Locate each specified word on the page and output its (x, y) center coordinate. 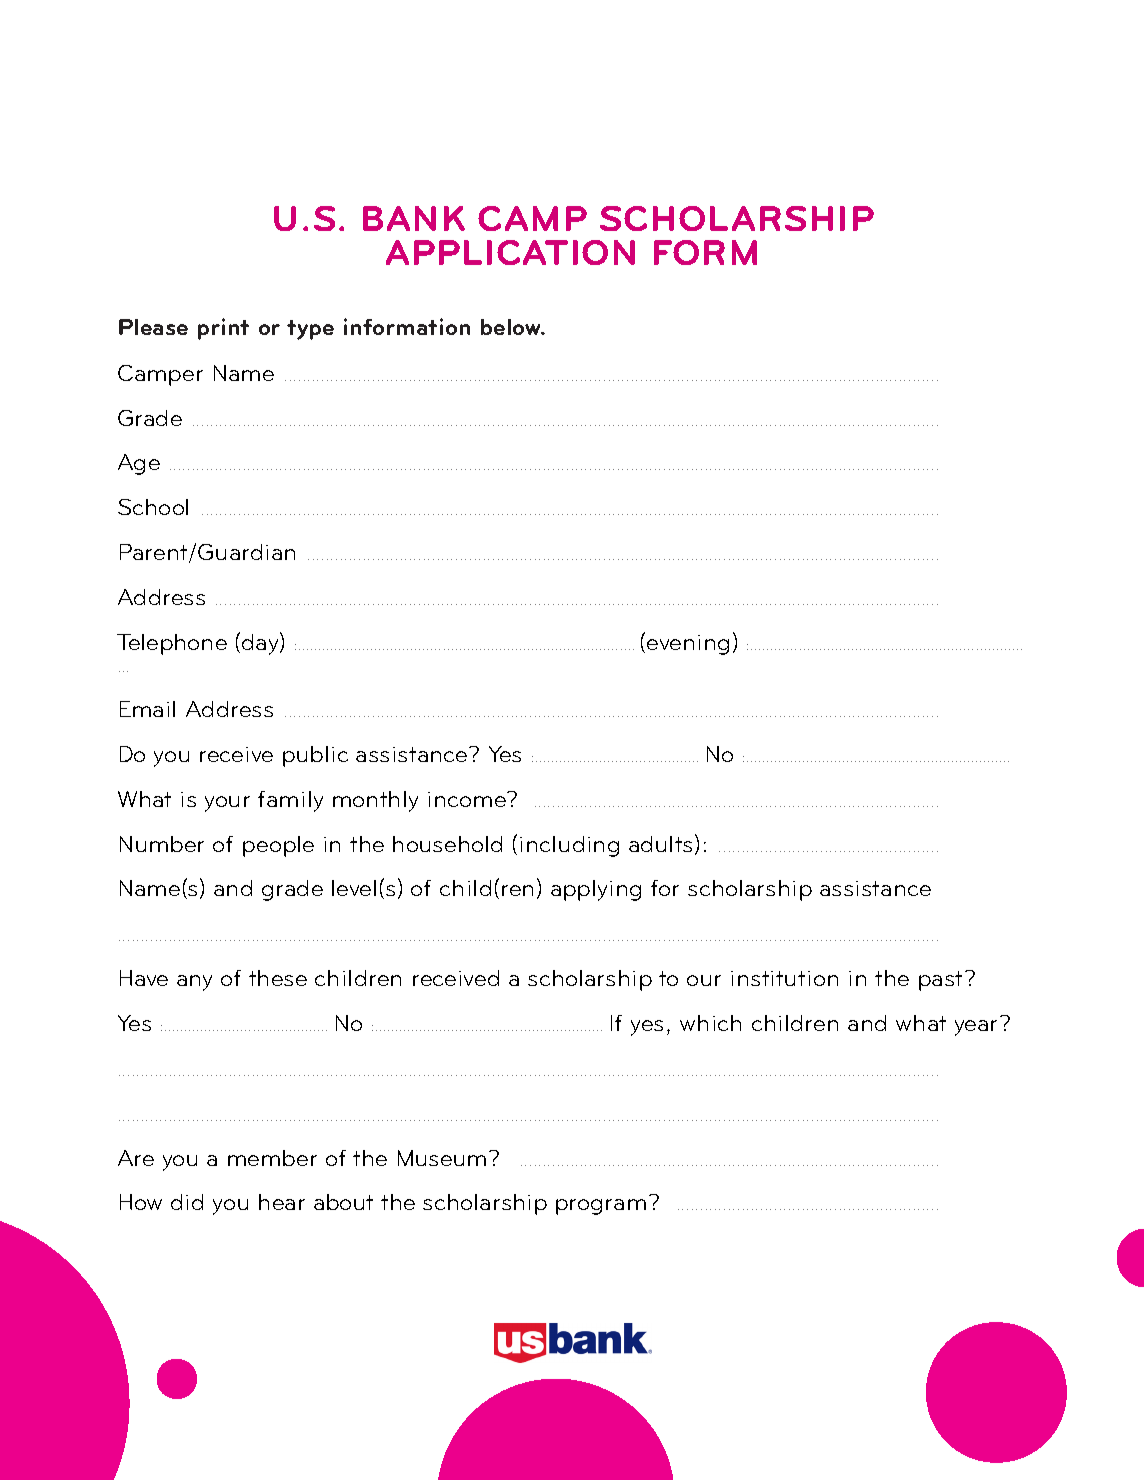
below (512, 327)
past (942, 981)
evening (688, 645)
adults (660, 844)
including (569, 846)
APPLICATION (510, 252)
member (272, 1158)
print (223, 329)
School (153, 507)
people (278, 846)
